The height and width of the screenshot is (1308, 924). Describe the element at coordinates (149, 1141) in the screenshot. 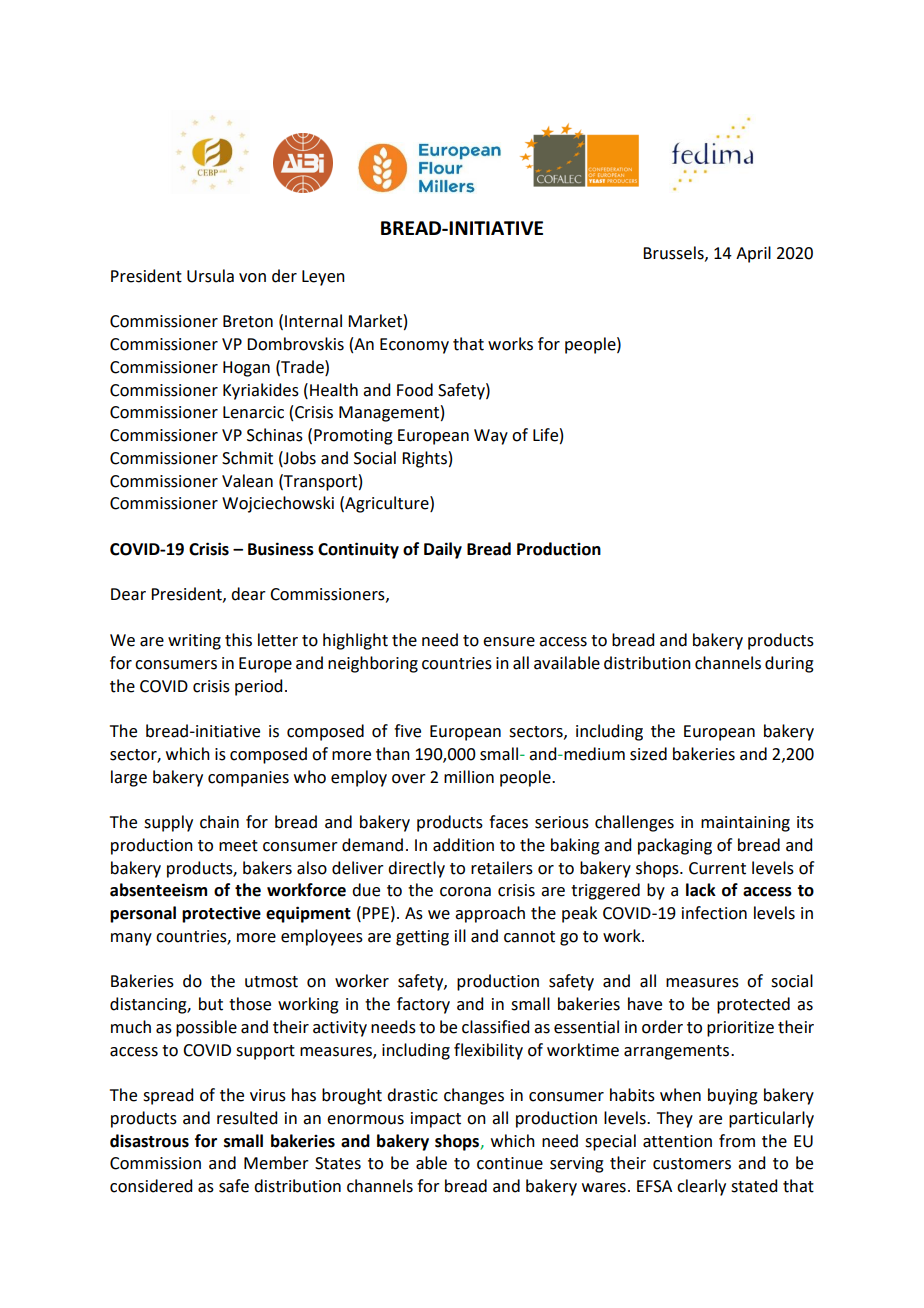

I see `disastrous` at that location.
